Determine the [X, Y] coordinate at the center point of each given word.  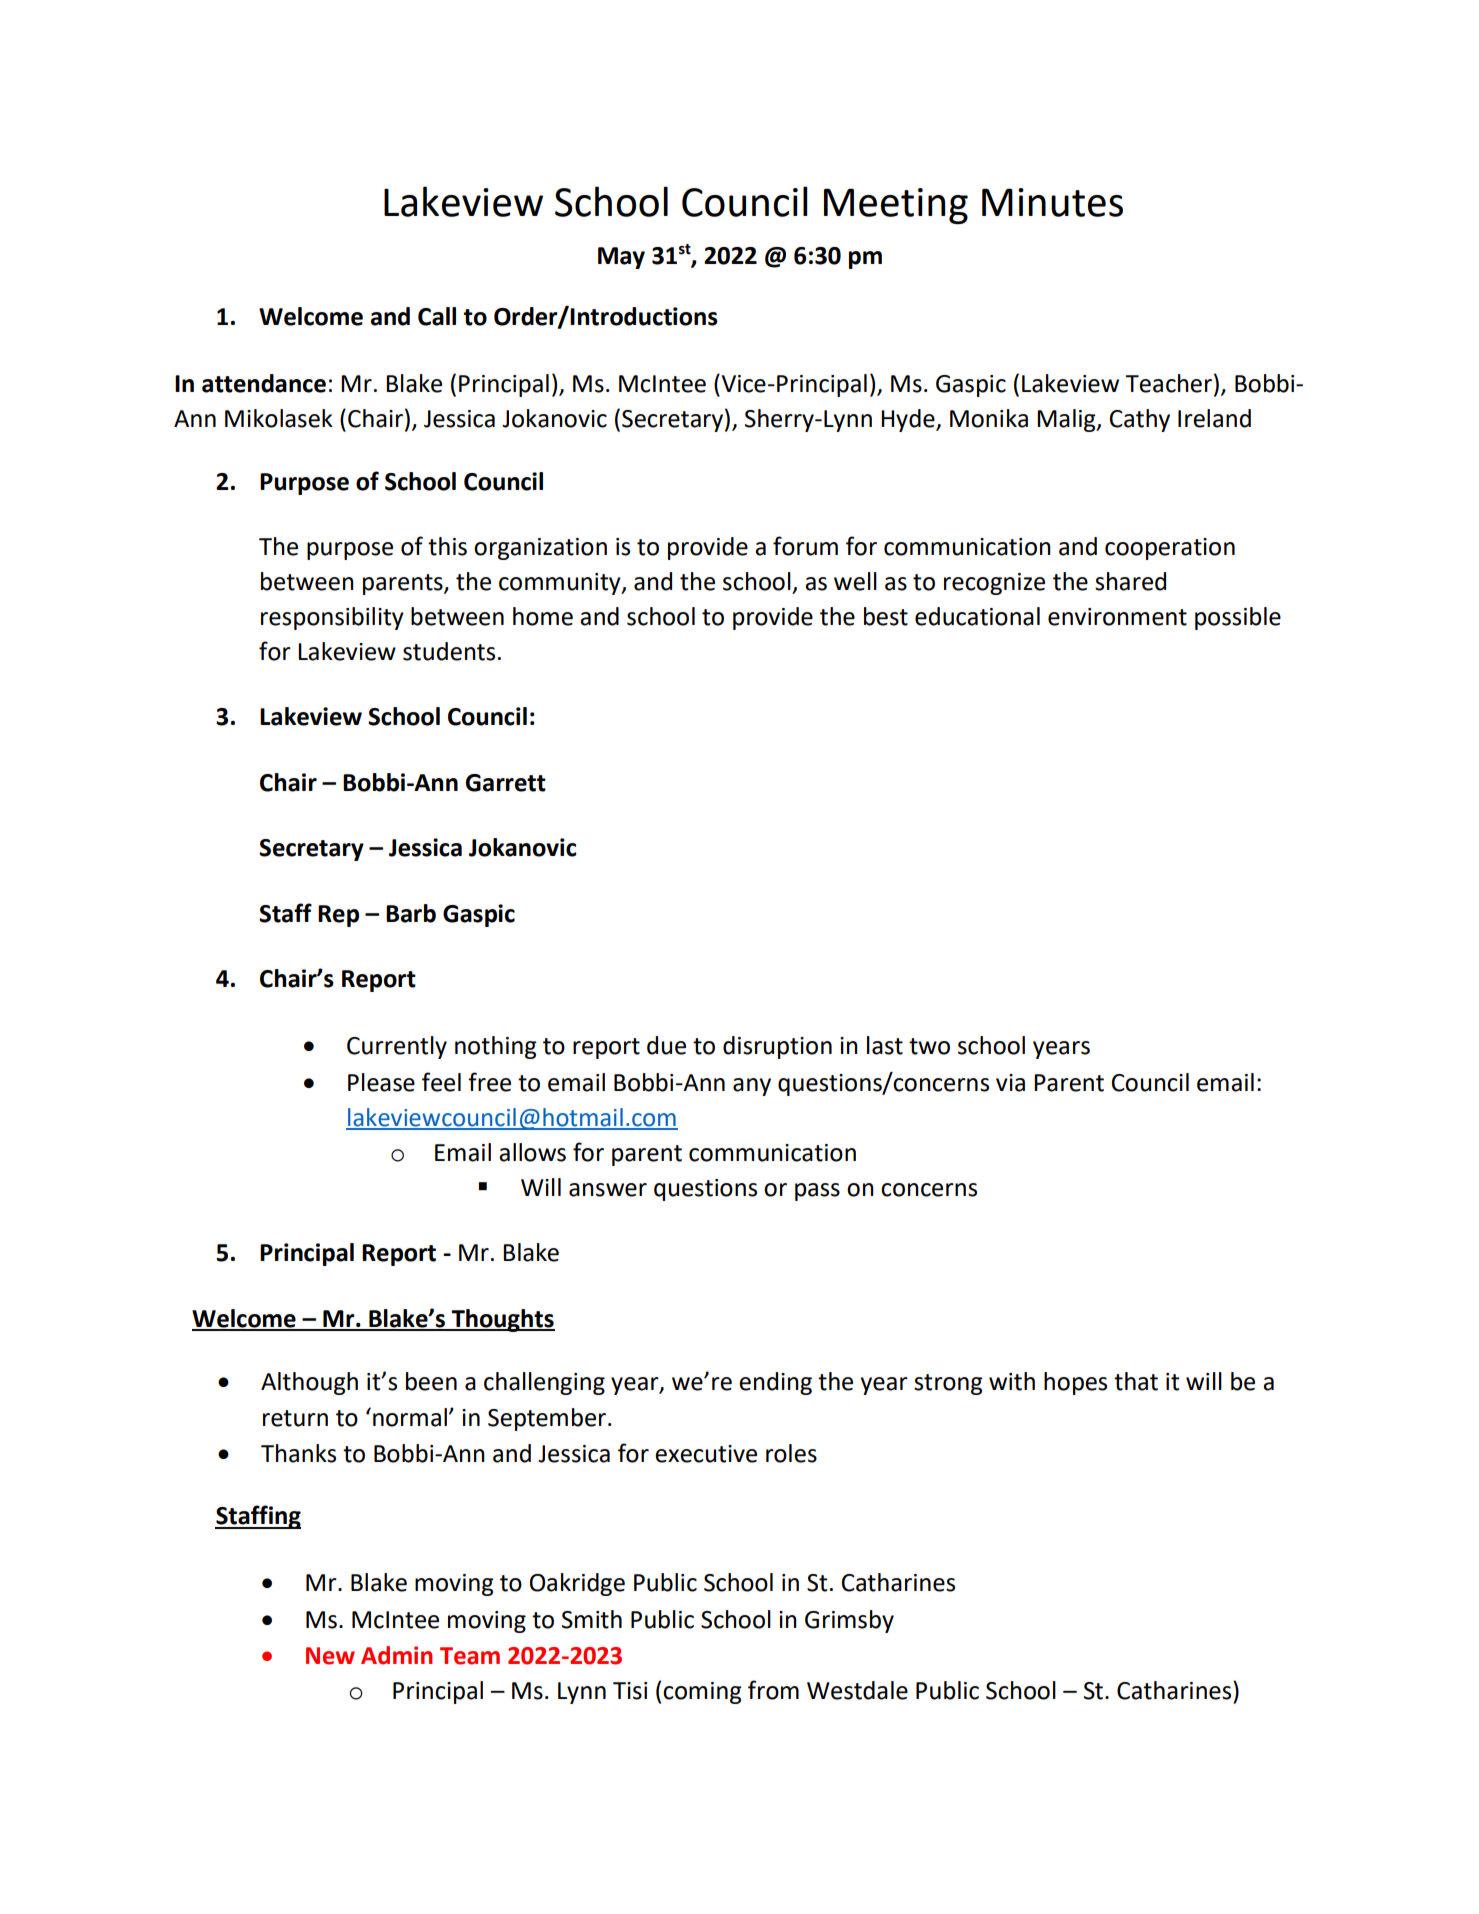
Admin [396, 1655]
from [773, 1690]
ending [775, 1383]
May [621, 258]
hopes [1075, 1383]
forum [805, 546]
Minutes [1052, 202]
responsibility [332, 618]
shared [1130, 581]
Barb [411, 913]
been [431, 1381]
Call [437, 316]
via [1010, 1083]
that [1136, 1381]
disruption [777, 1047]
